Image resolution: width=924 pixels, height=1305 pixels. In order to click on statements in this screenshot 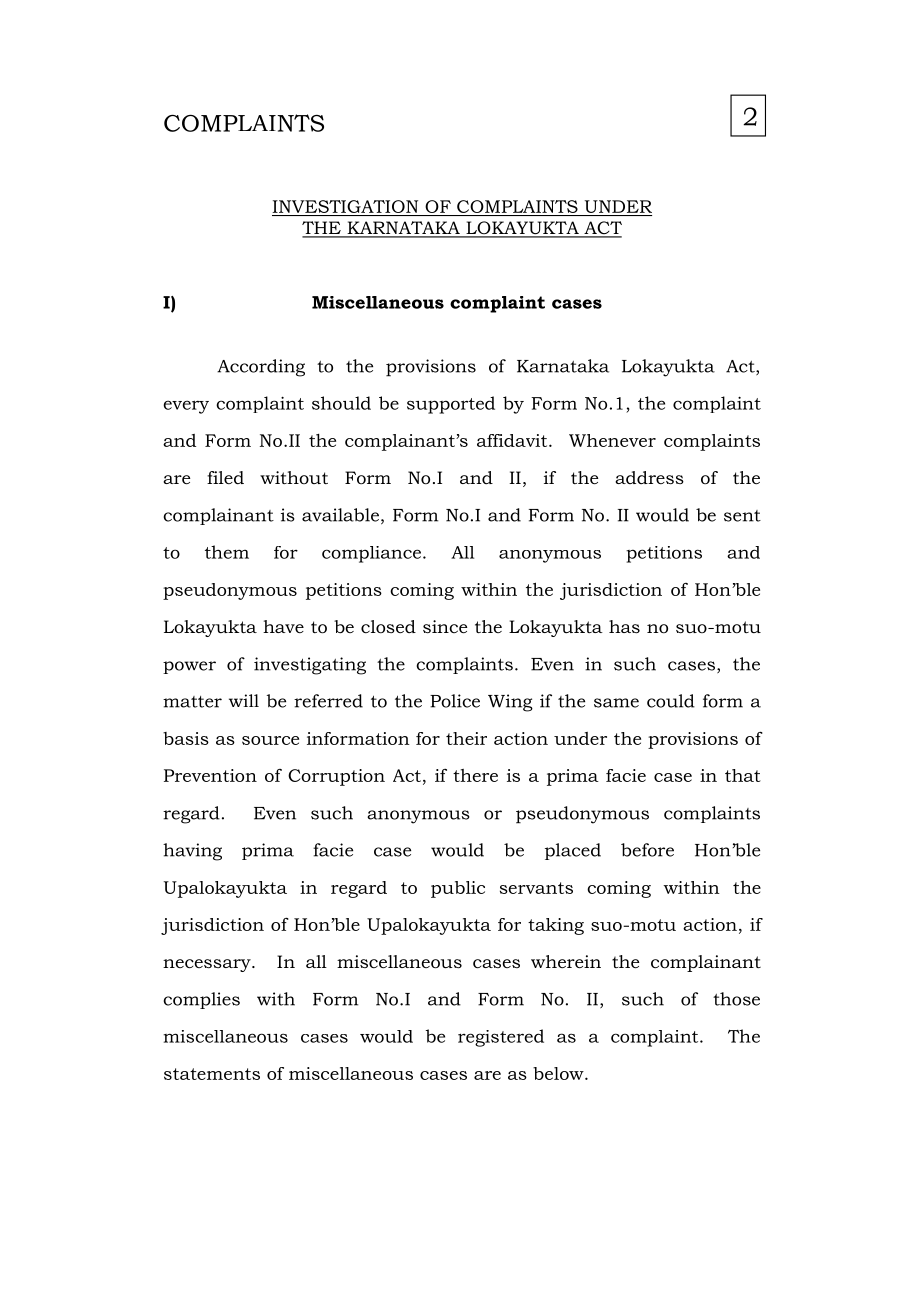, I will do `click(212, 1074)`.
